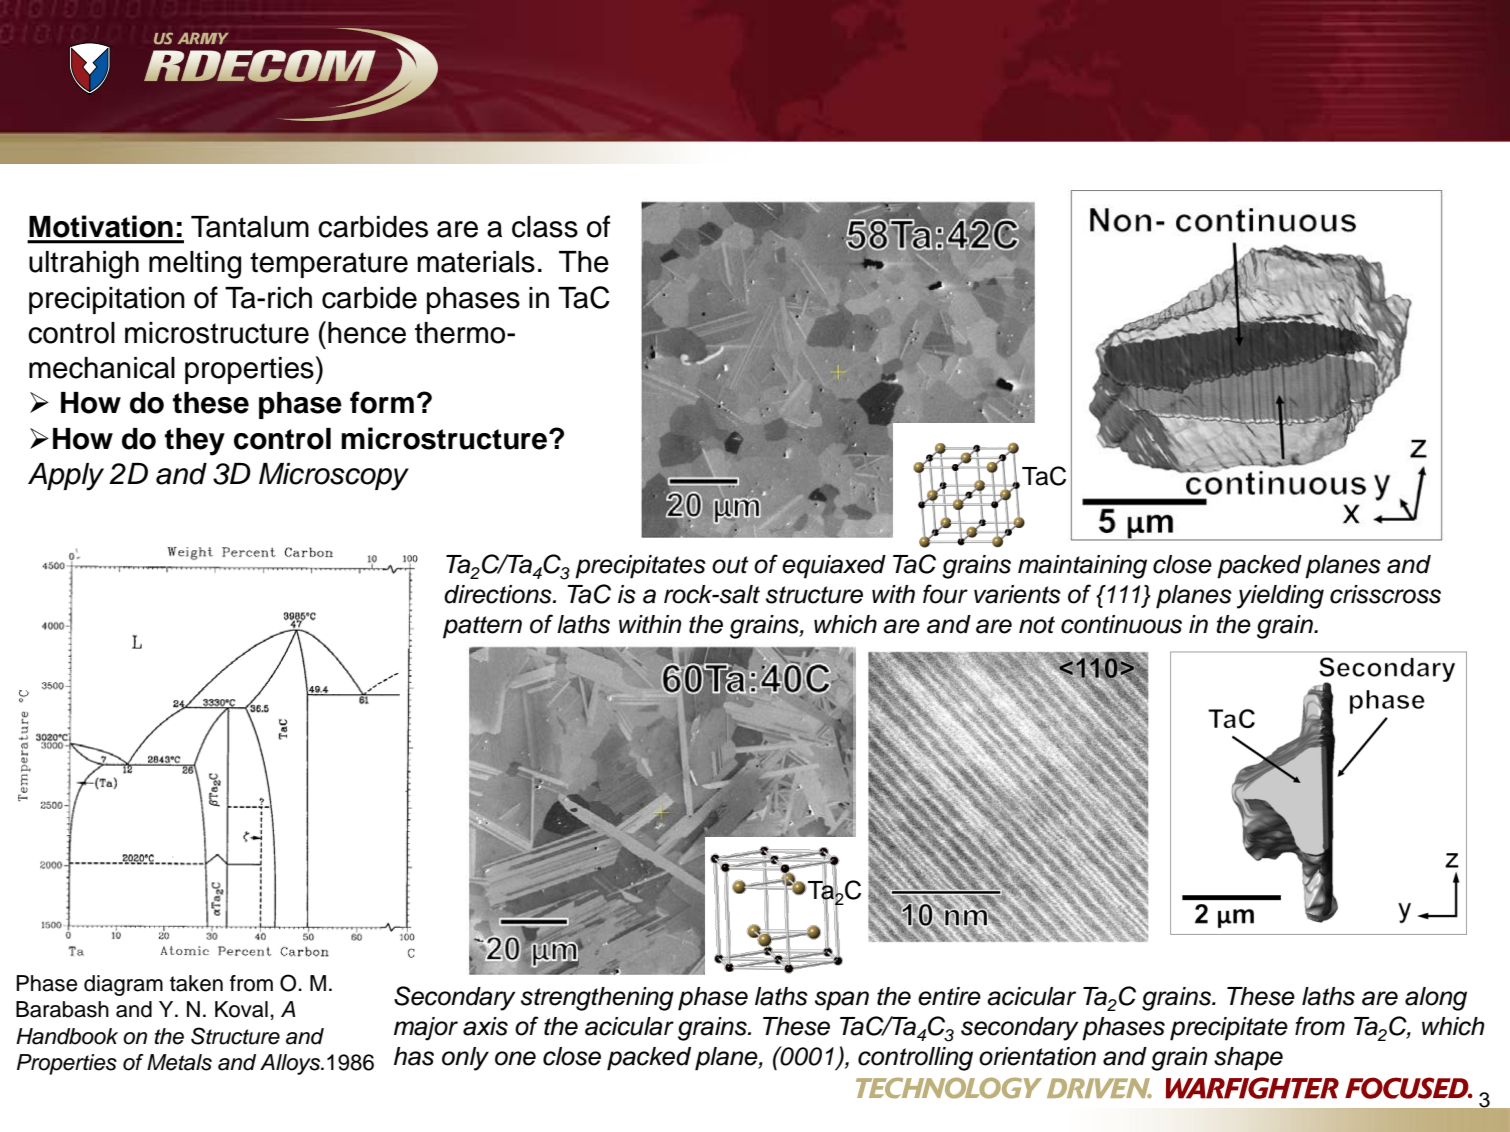  What do you see at coordinates (842, 1001) in the screenshot?
I see `span` at bounding box center [842, 1001].
